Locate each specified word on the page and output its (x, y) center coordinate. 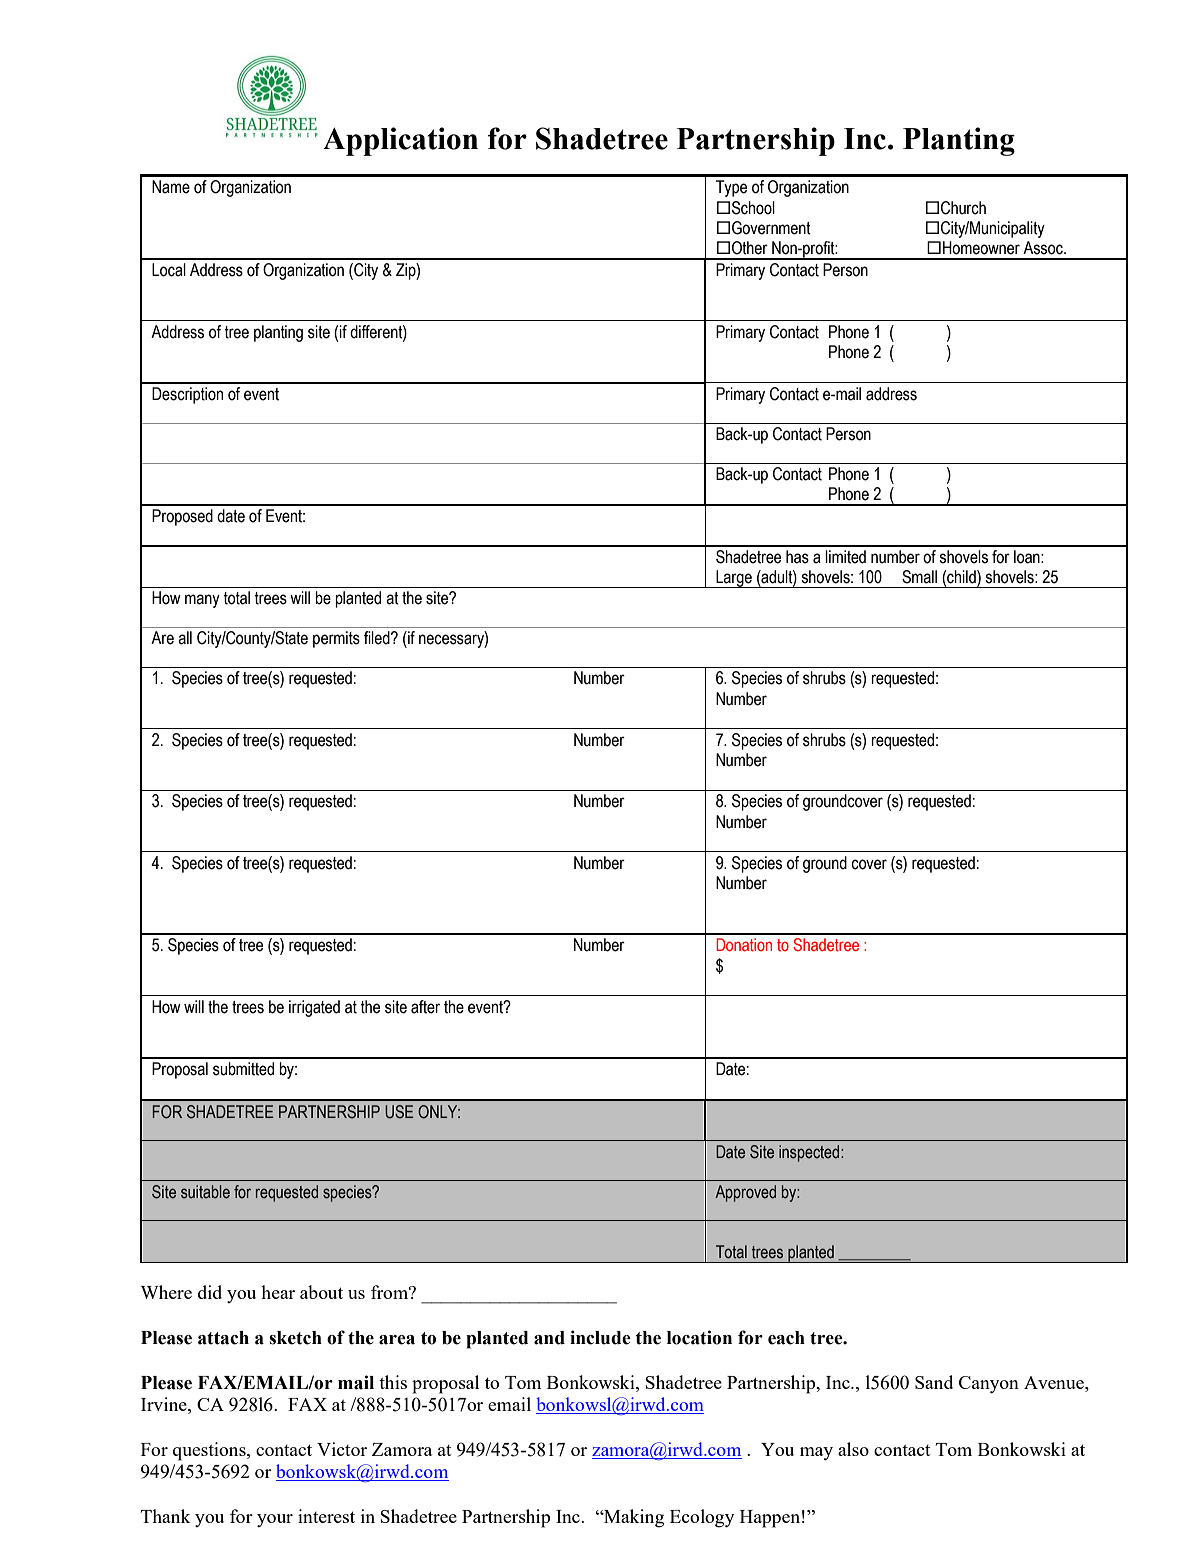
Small (919, 577)
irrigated (314, 1008)
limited (845, 557)
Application (401, 141)
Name (171, 187)
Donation (744, 944)
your (275, 1520)
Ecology (702, 1518)
